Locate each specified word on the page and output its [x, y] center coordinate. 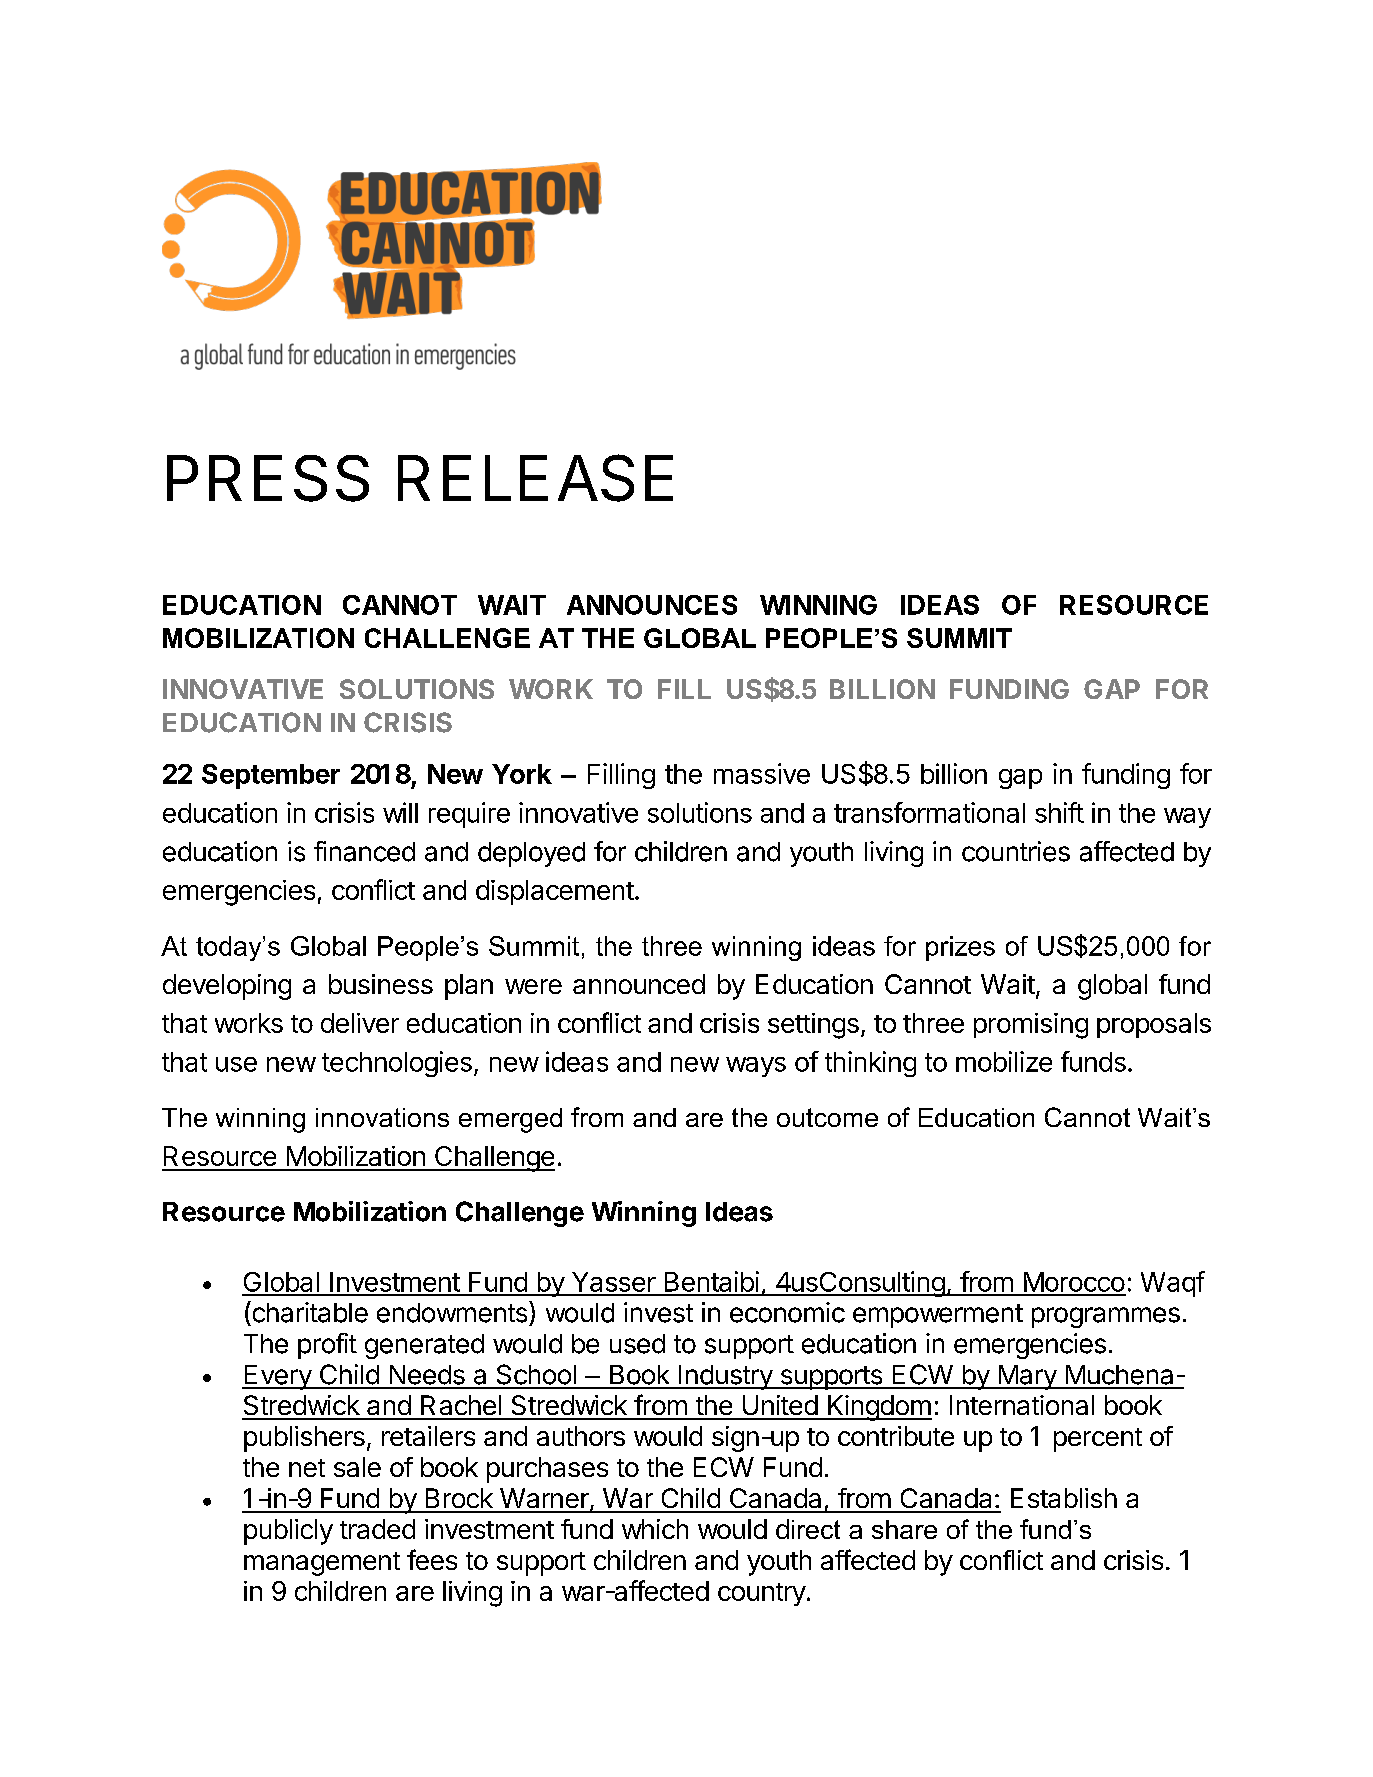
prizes [960, 948]
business [381, 984]
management [322, 1564]
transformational [929, 812]
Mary [1027, 1377]
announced [639, 984]
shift [1059, 812]
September [271, 776]
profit [327, 1346]
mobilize [1004, 1061]
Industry [725, 1377]
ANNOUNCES [652, 605]
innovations [382, 1117]
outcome [827, 1117]
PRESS [268, 478]
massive [762, 773]
